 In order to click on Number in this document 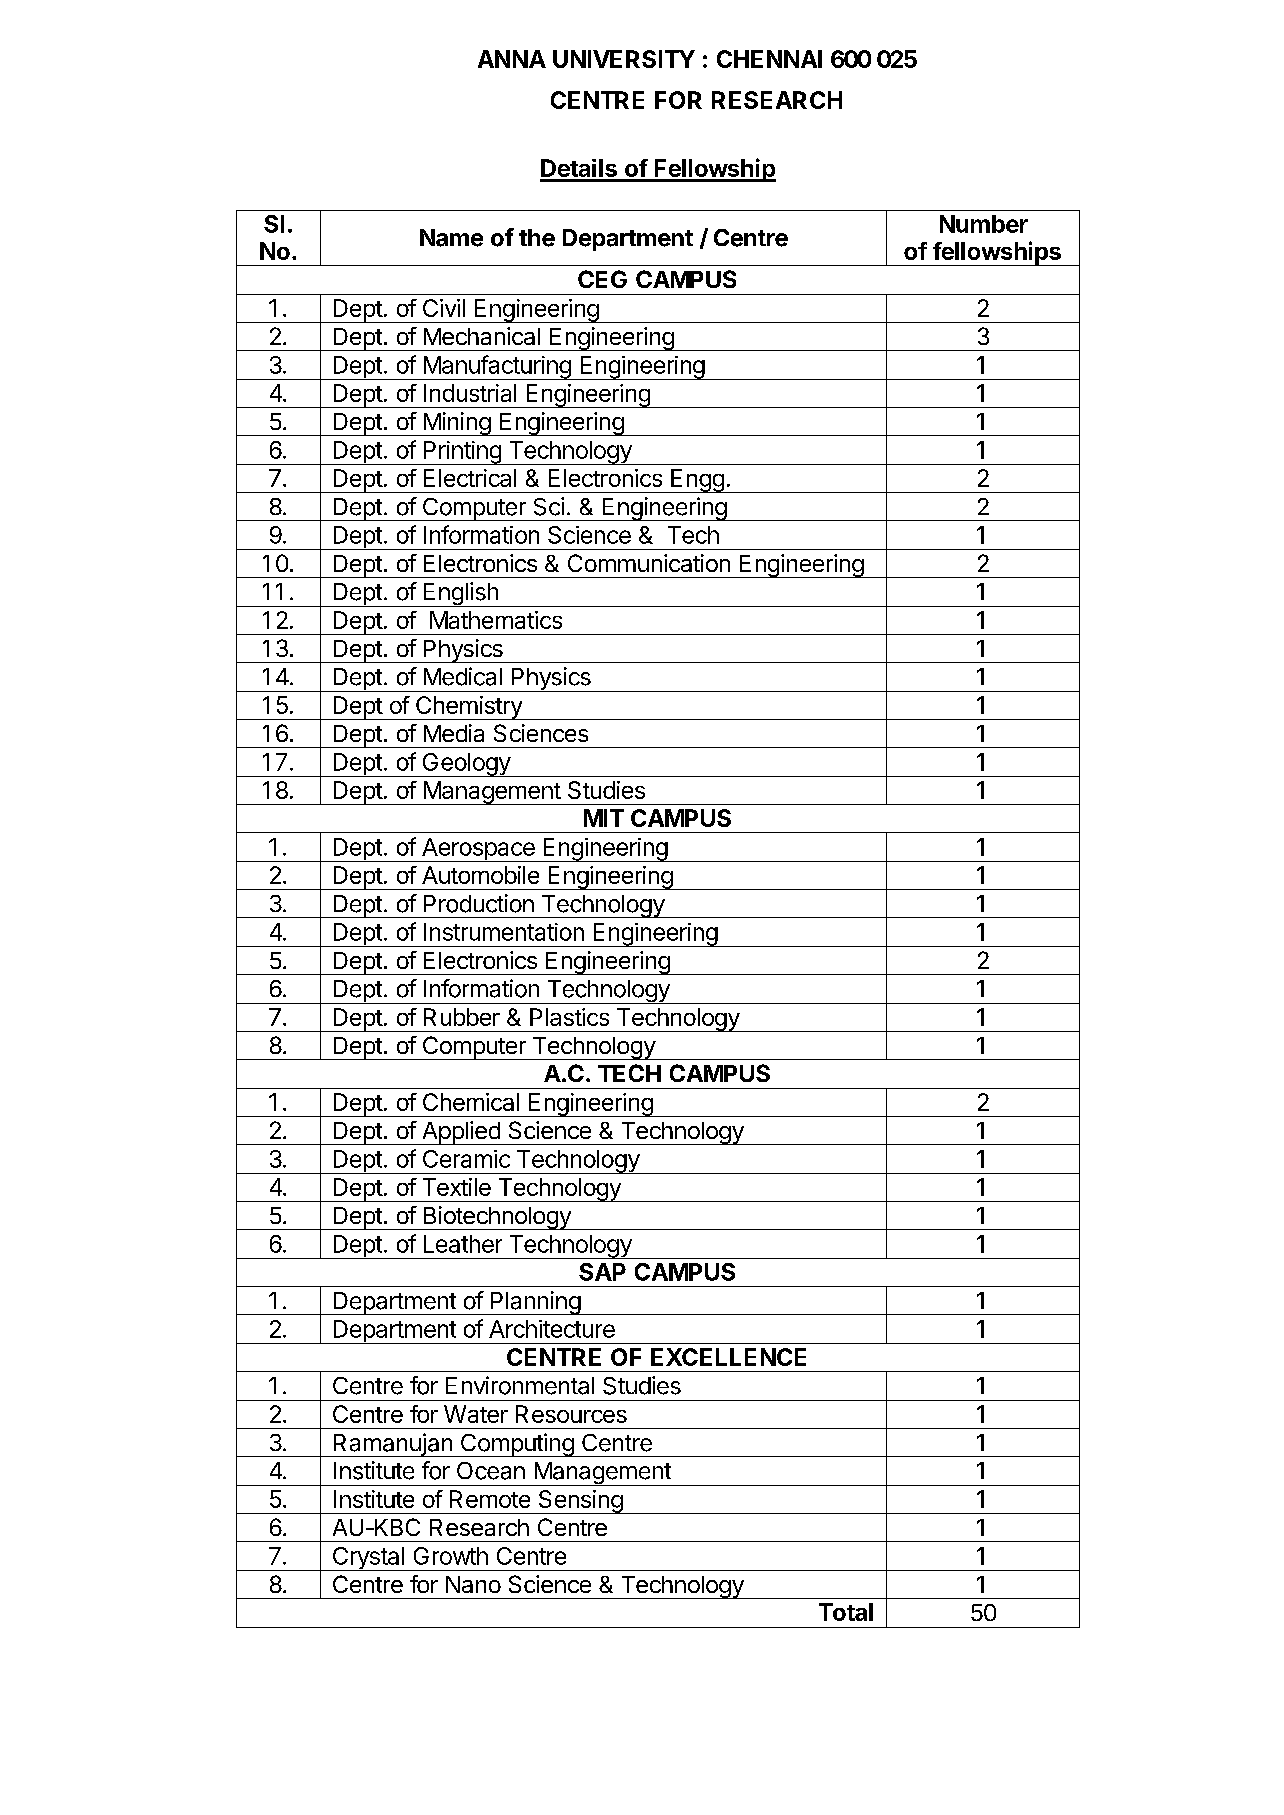, I will do `click(984, 224)`.
